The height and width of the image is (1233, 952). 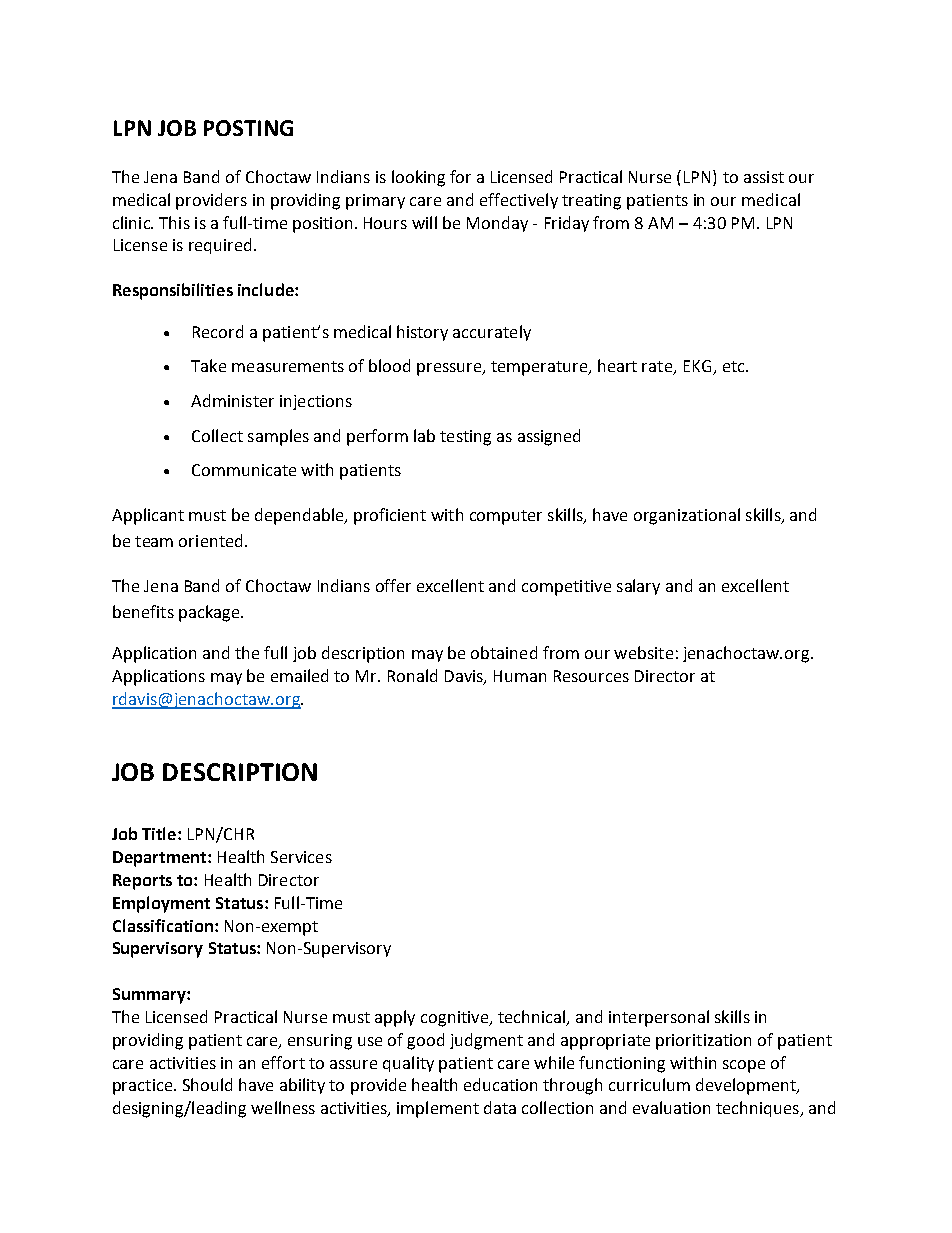 I want to click on Should, so click(x=207, y=1084).
